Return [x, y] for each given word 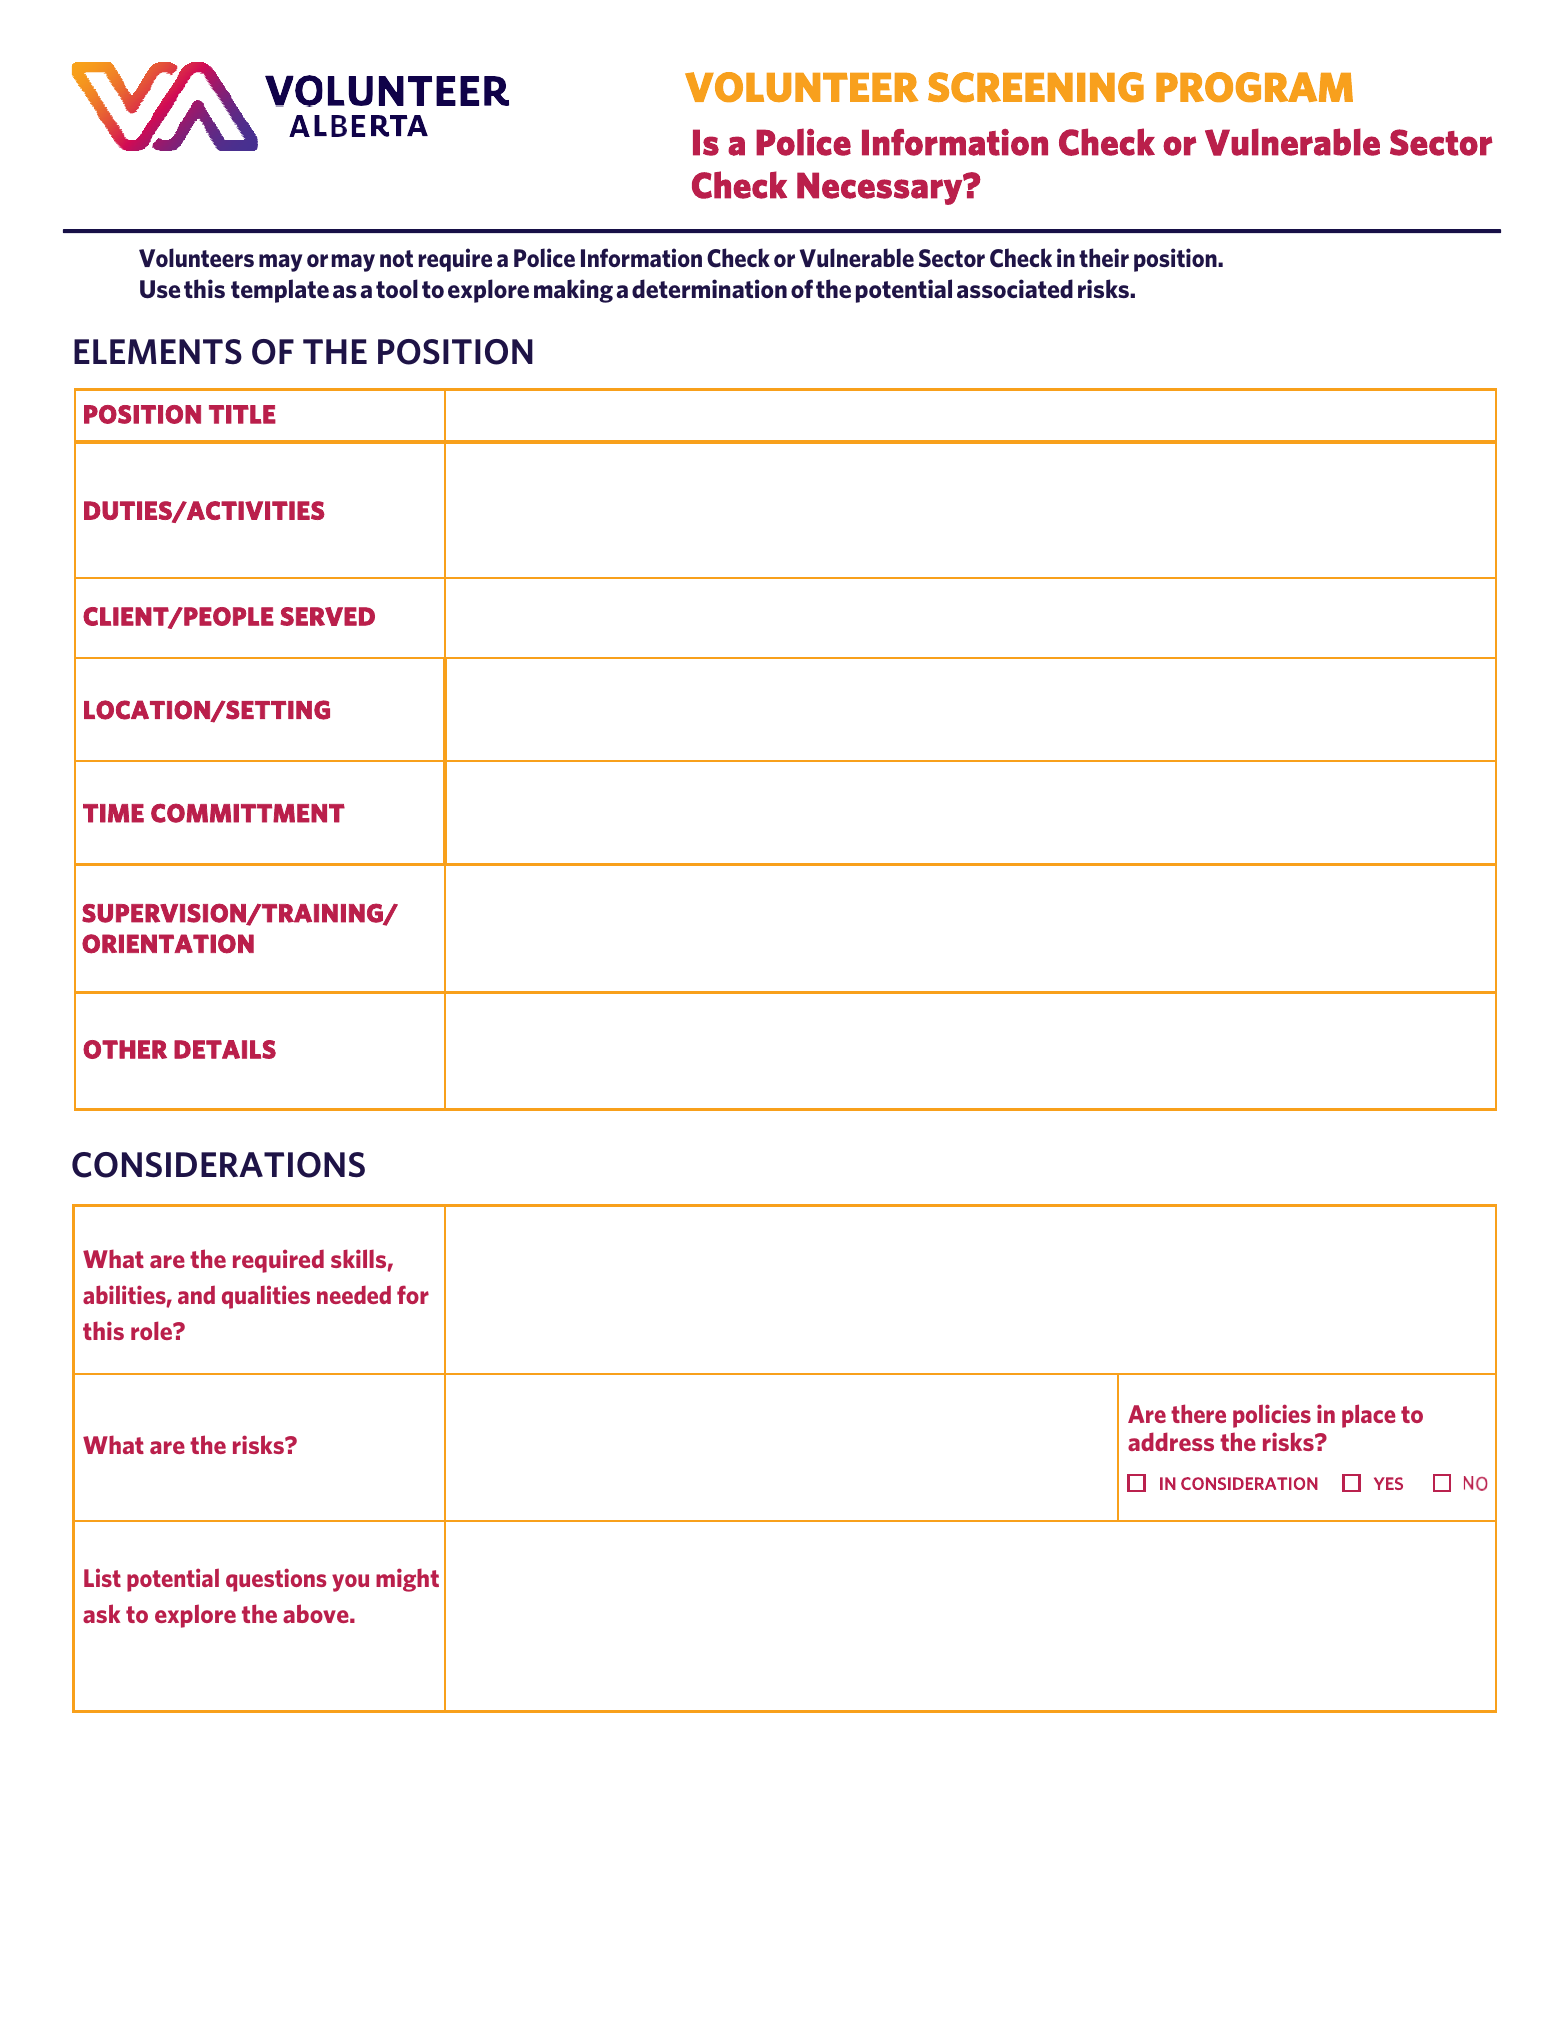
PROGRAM [1254, 87]
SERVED [327, 616]
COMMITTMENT [248, 813]
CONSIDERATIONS [218, 1165]
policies [1272, 1416]
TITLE [242, 414]
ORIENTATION [168, 944]
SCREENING [1036, 87]
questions [276, 1580]
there [1198, 1413]
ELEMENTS [158, 351]
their [1104, 257]
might [407, 1580]
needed [354, 1294]
